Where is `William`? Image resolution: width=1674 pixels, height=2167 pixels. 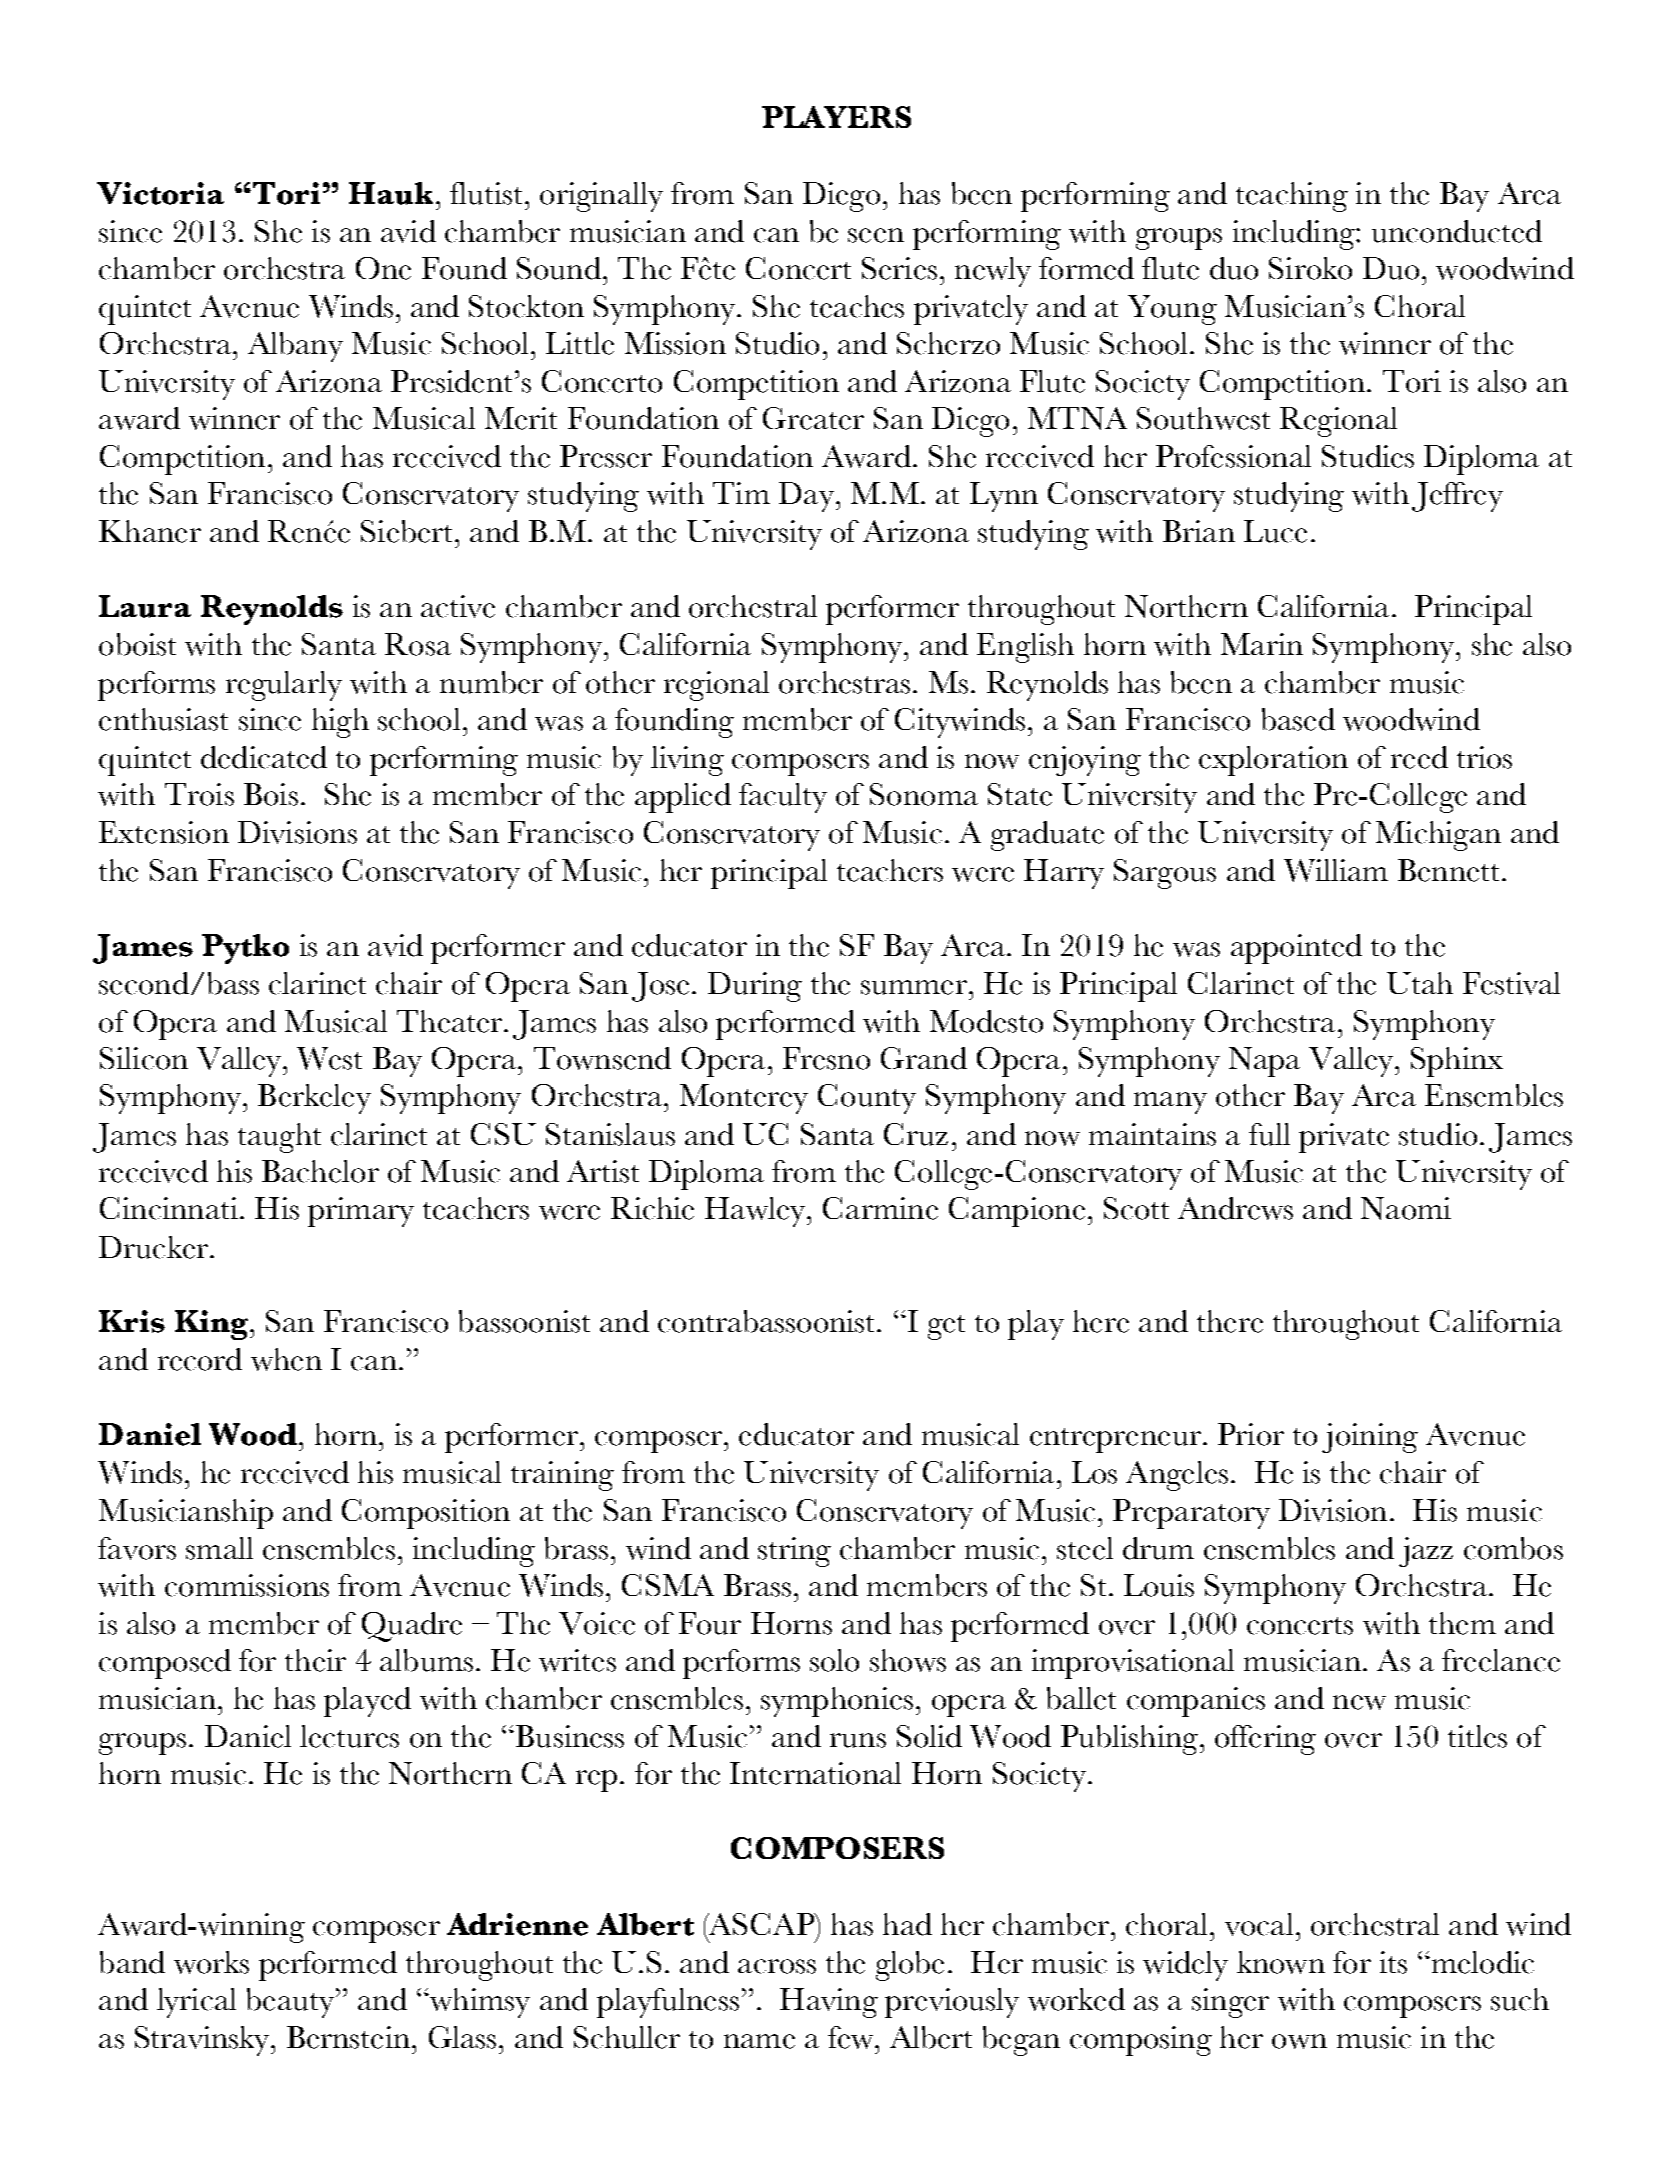
William is located at coordinates (1336, 870).
